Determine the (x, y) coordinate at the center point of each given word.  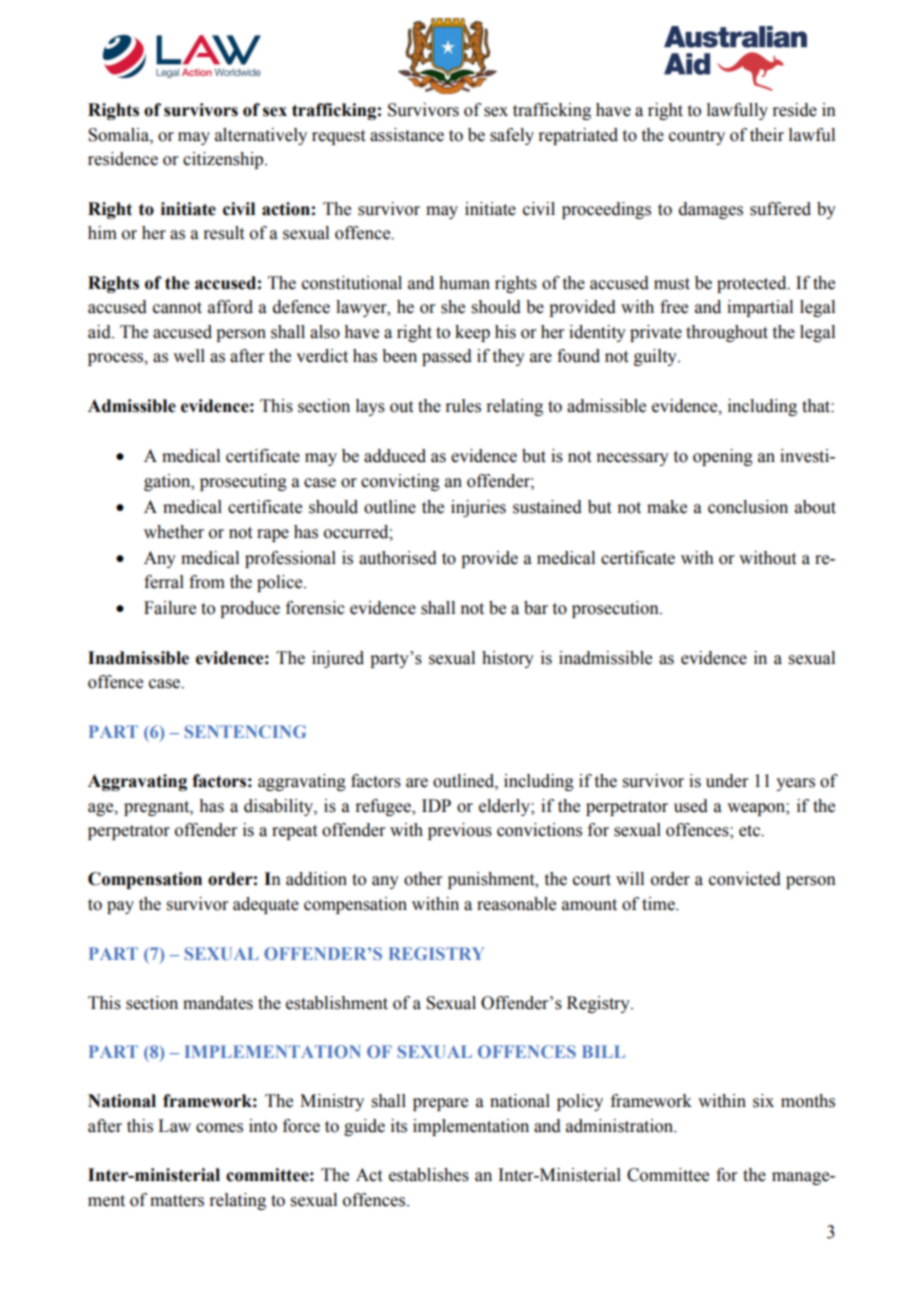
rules (463, 406)
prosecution (616, 609)
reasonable (516, 904)
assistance (407, 135)
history (508, 659)
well (189, 356)
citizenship (224, 160)
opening (723, 457)
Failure (170, 608)
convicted (745, 879)
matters (177, 1201)
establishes (429, 1175)
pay (120, 907)
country (697, 137)
